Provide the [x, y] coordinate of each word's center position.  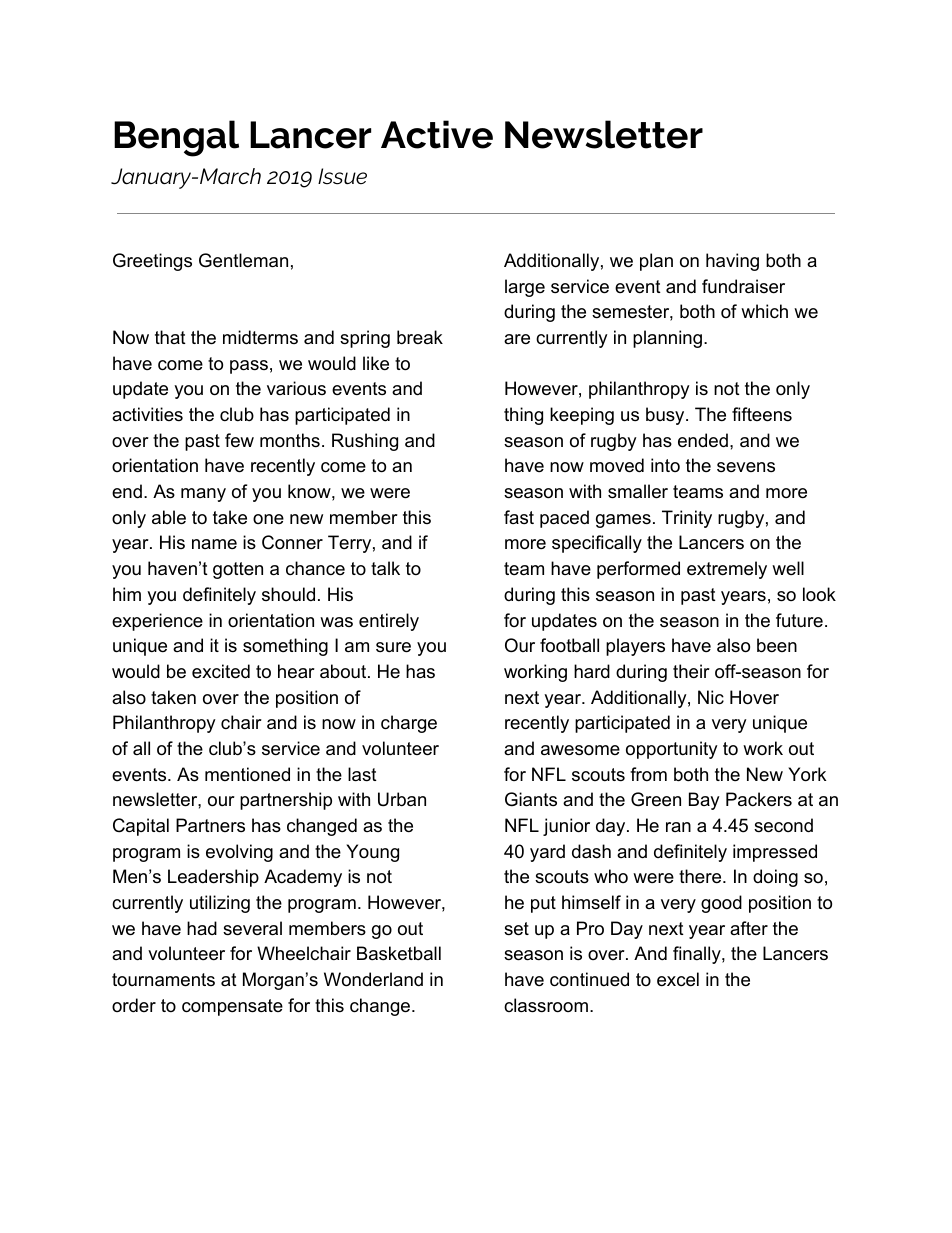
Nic [711, 697]
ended [703, 440]
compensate [232, 1007]
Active [437, 134]
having [732, 262]
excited [221, 671]
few [239, 440]
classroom [546, 1005]
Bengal [176, 138]
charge [409, 724]
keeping [582, 416]
